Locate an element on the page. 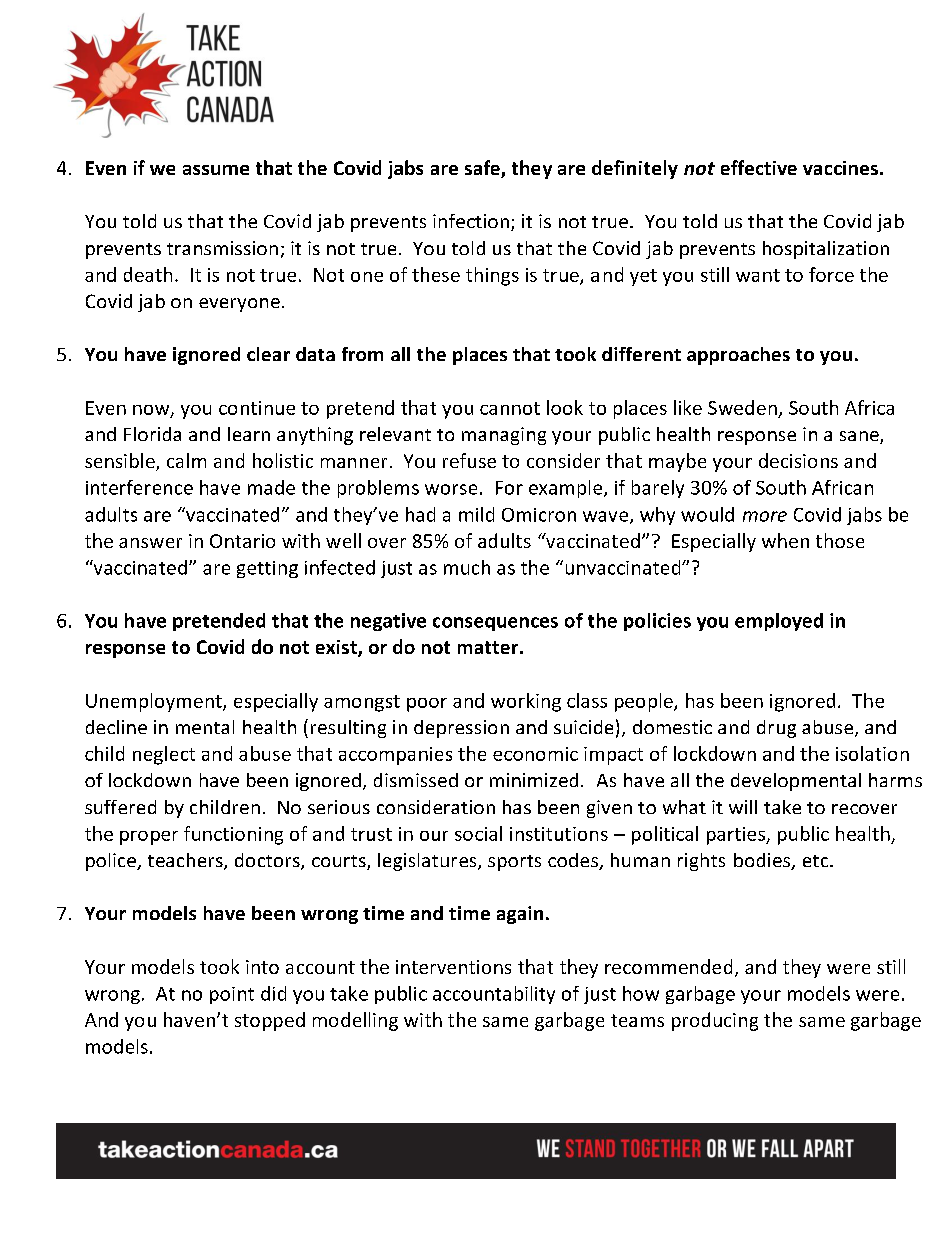 This document has width=952, height=1233. vaccines is located at coordinates (840, 168).
